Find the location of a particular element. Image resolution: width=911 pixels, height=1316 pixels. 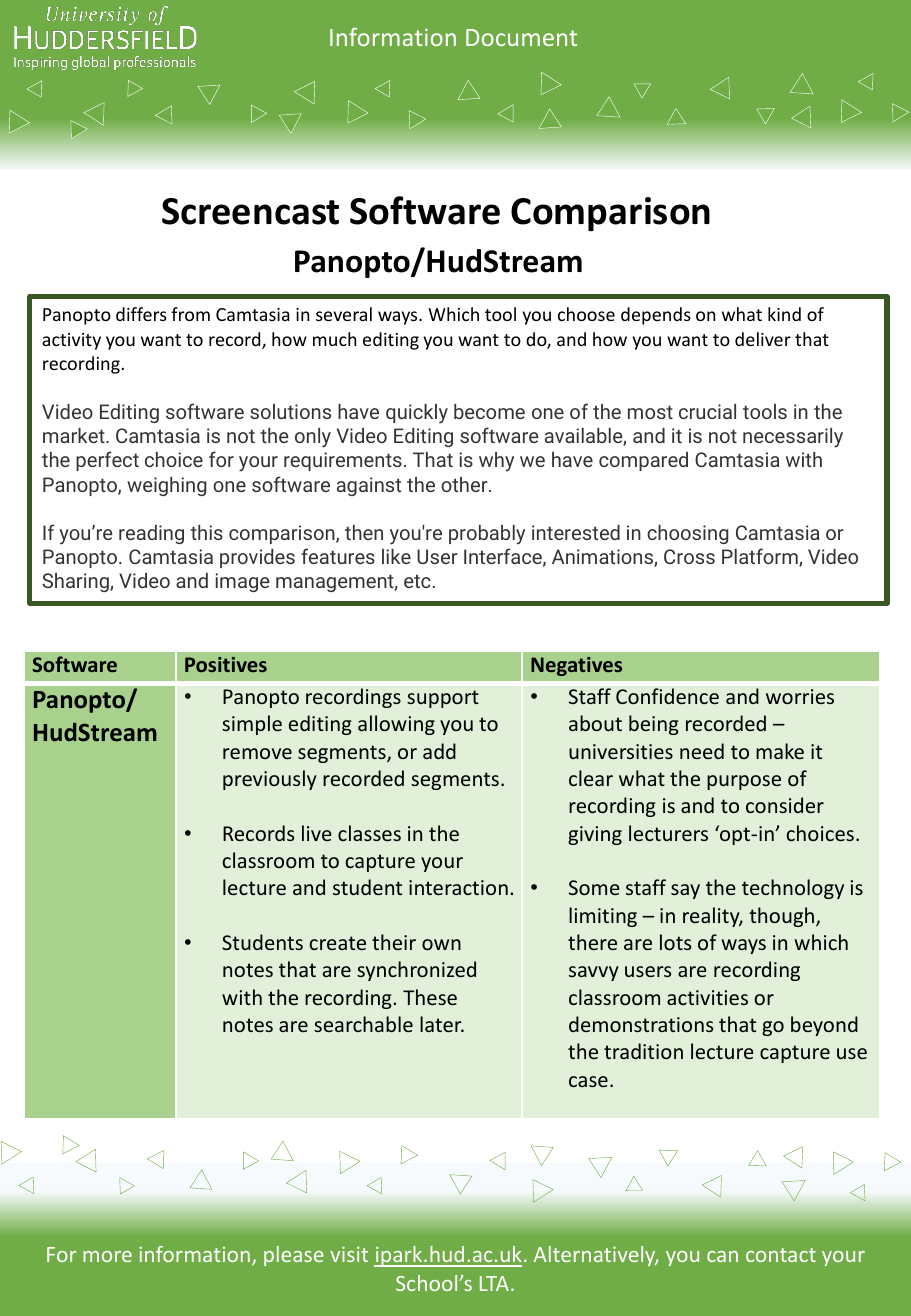

LTA is located at coordinates (494, 1283).
